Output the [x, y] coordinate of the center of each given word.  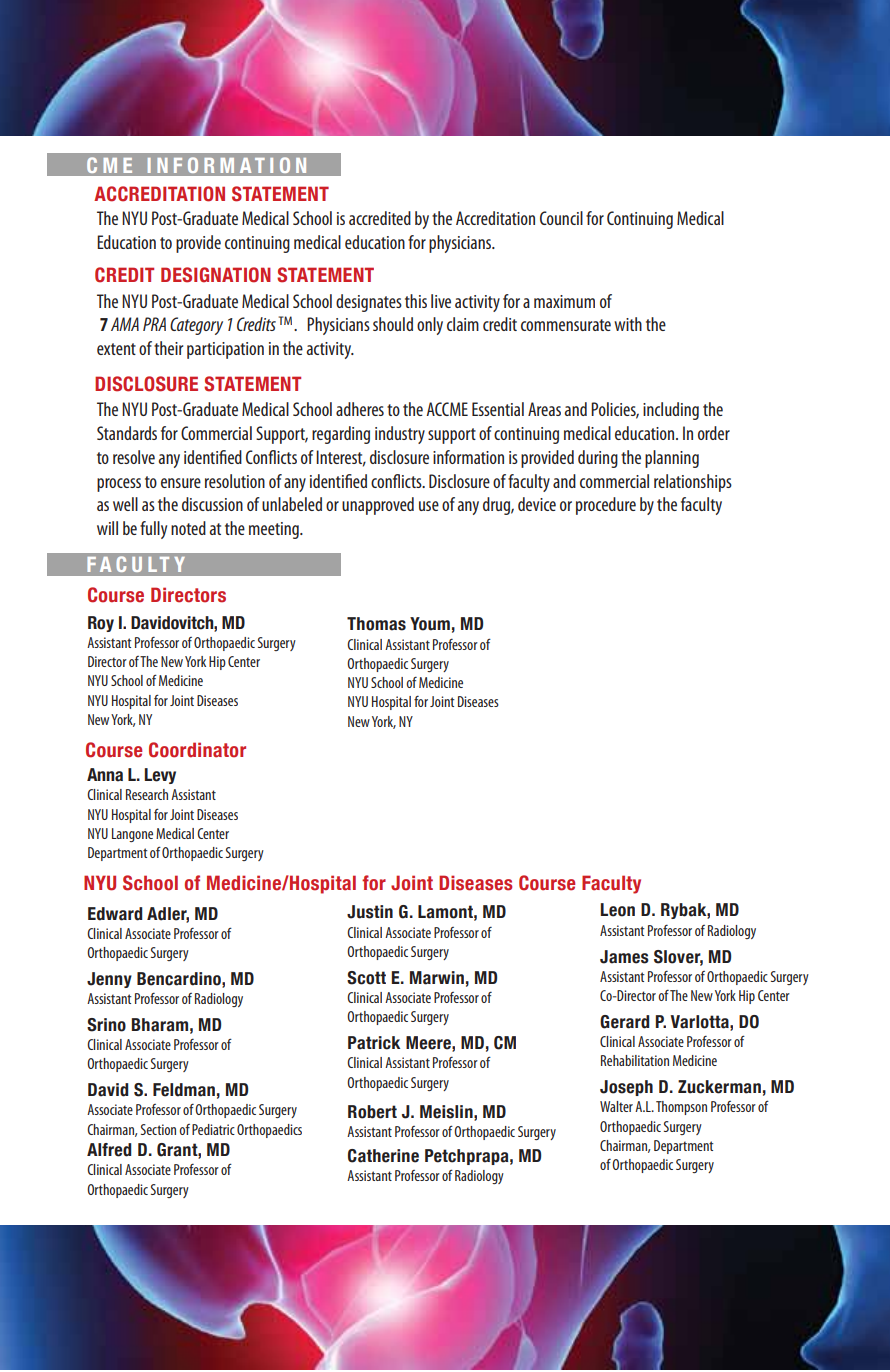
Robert [372, 1112]
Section [158, 1129]
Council [561, 218]
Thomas [376, 624]
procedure [606, 506]
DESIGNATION [216, 275]
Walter [616, 1106]
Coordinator [197, 750]
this [416, 301]
